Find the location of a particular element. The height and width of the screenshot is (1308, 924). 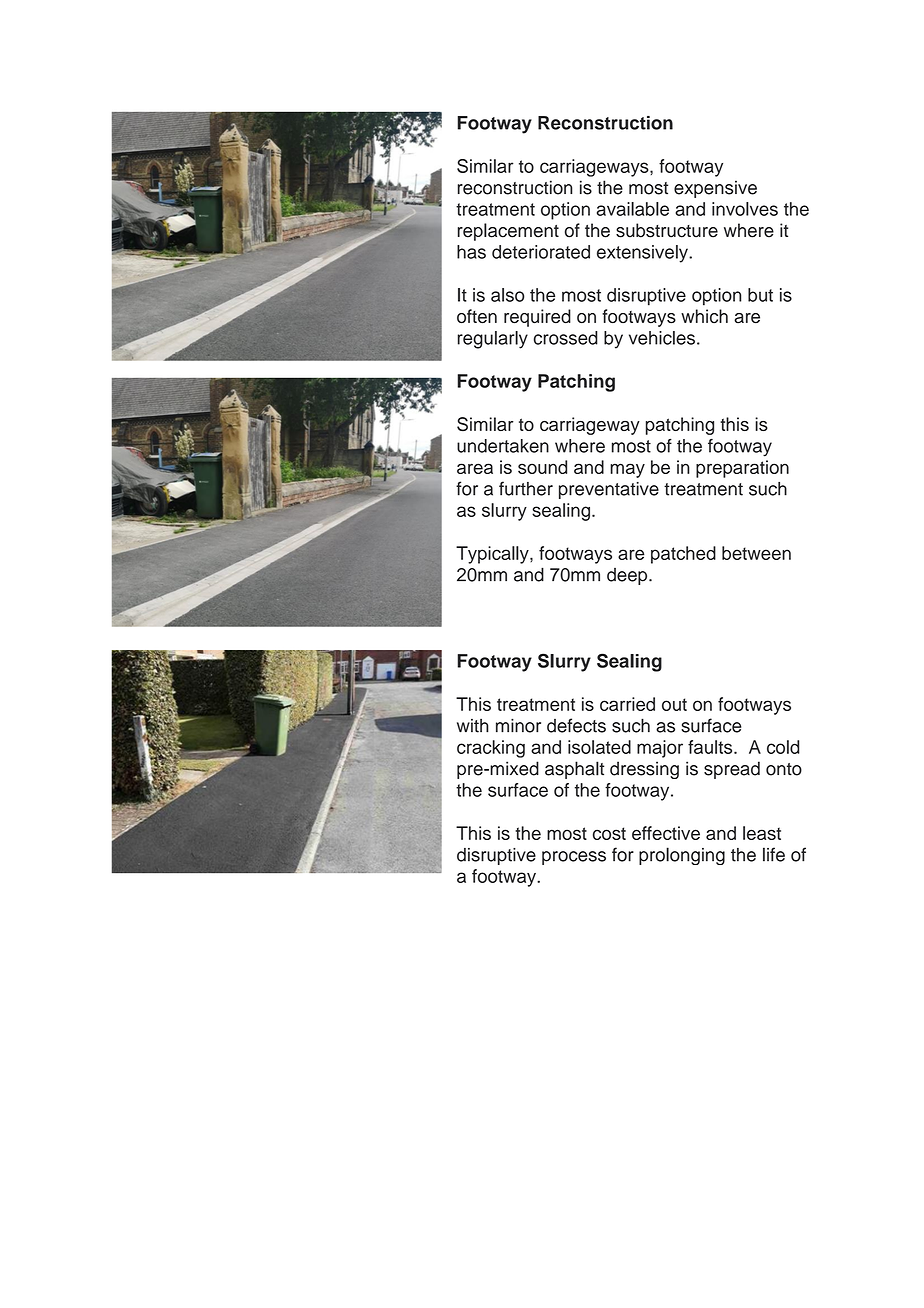

between is located at coordinates (756, 553).
